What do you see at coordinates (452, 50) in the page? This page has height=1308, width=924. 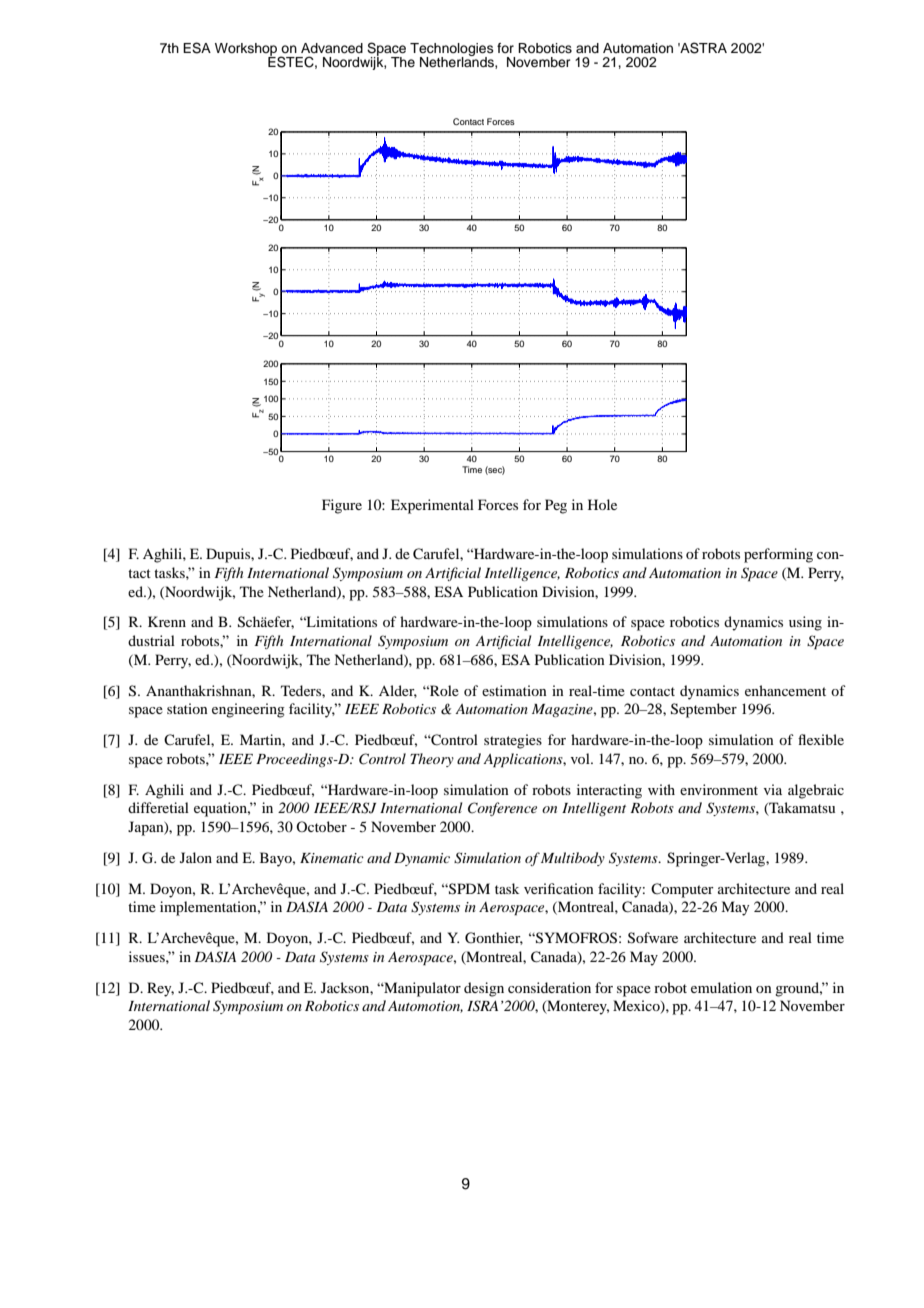 I see `Technologies` at bounding box center [452, 50].
